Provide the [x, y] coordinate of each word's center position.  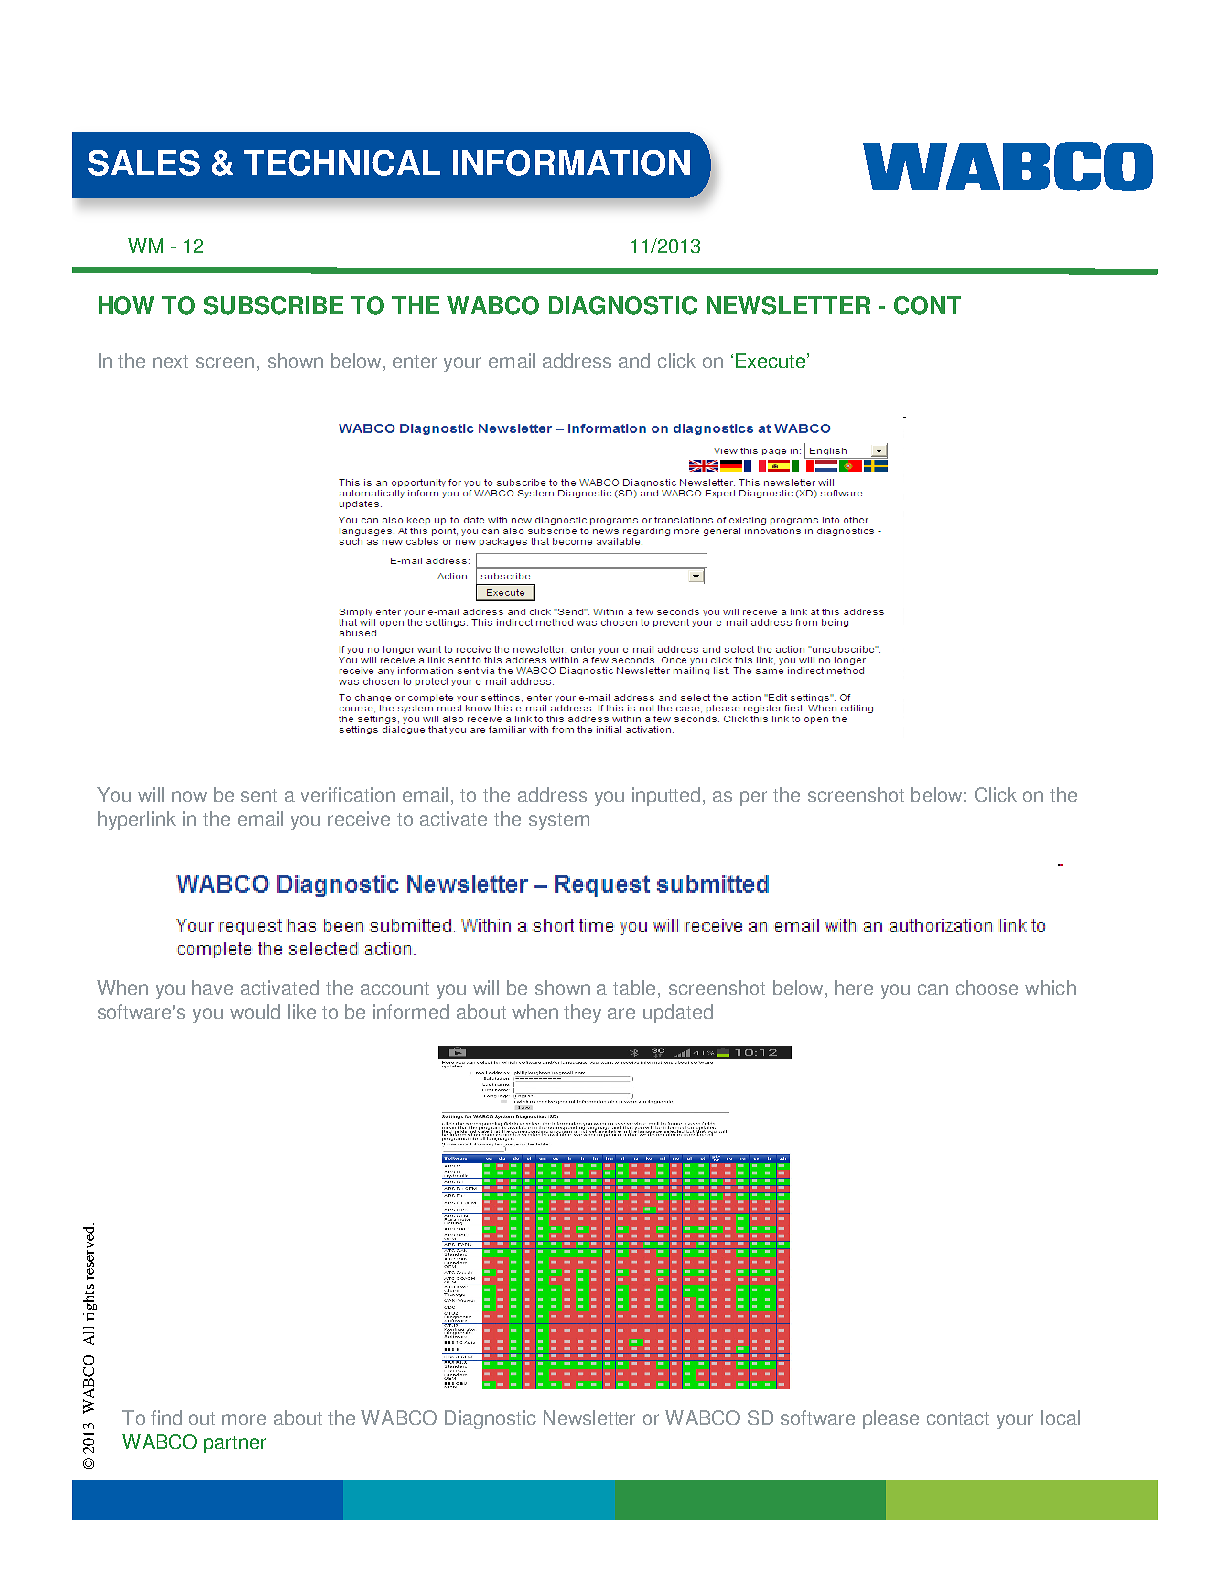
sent [259, 795]
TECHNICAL [342, 163]
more [244, 1419]
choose [987, 987]
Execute [772, 360]
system [559, 821]
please [891, 1419]
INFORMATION [571, 163]
